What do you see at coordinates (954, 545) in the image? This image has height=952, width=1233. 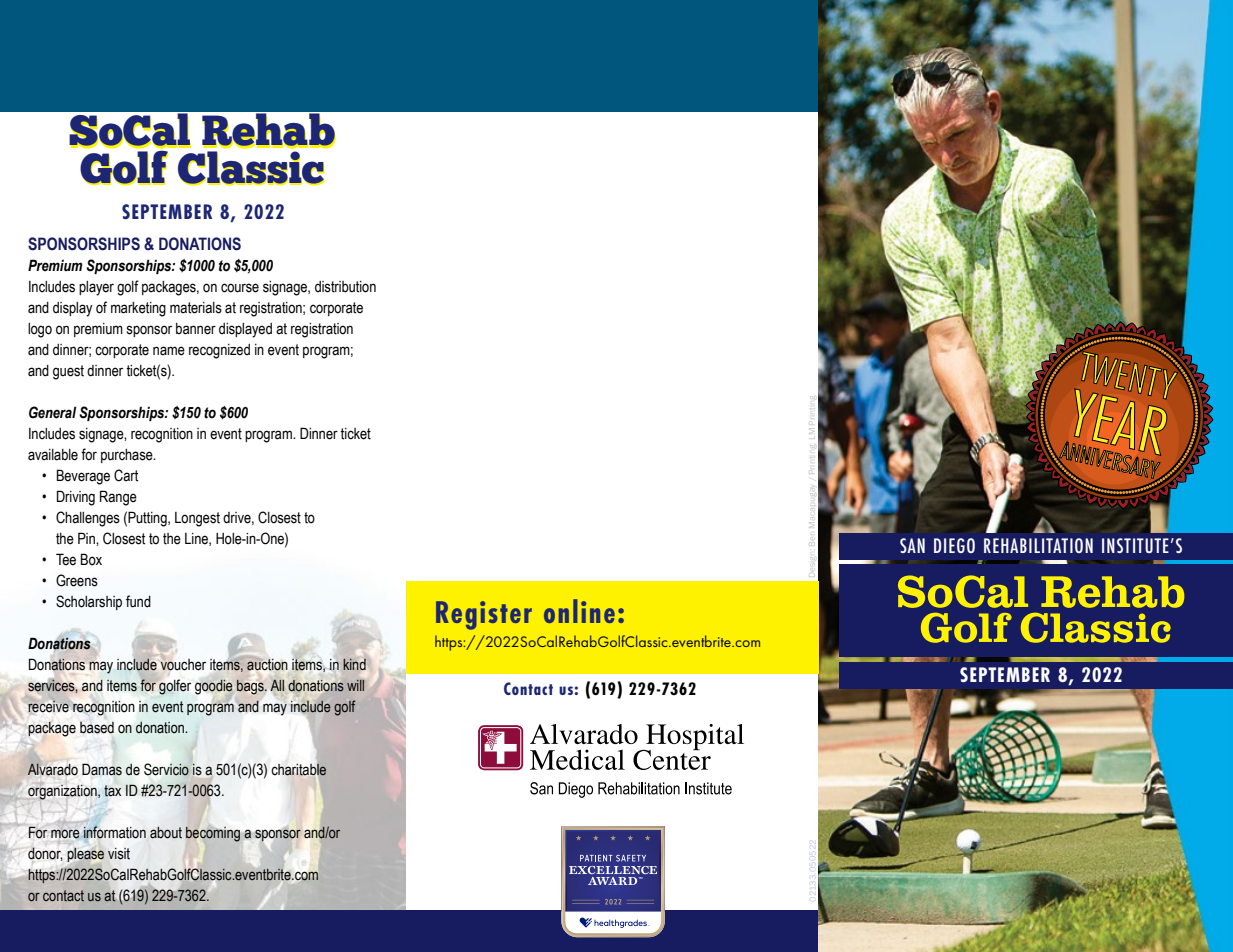 I see `DIEGO` at bounding box center [954, 545].
